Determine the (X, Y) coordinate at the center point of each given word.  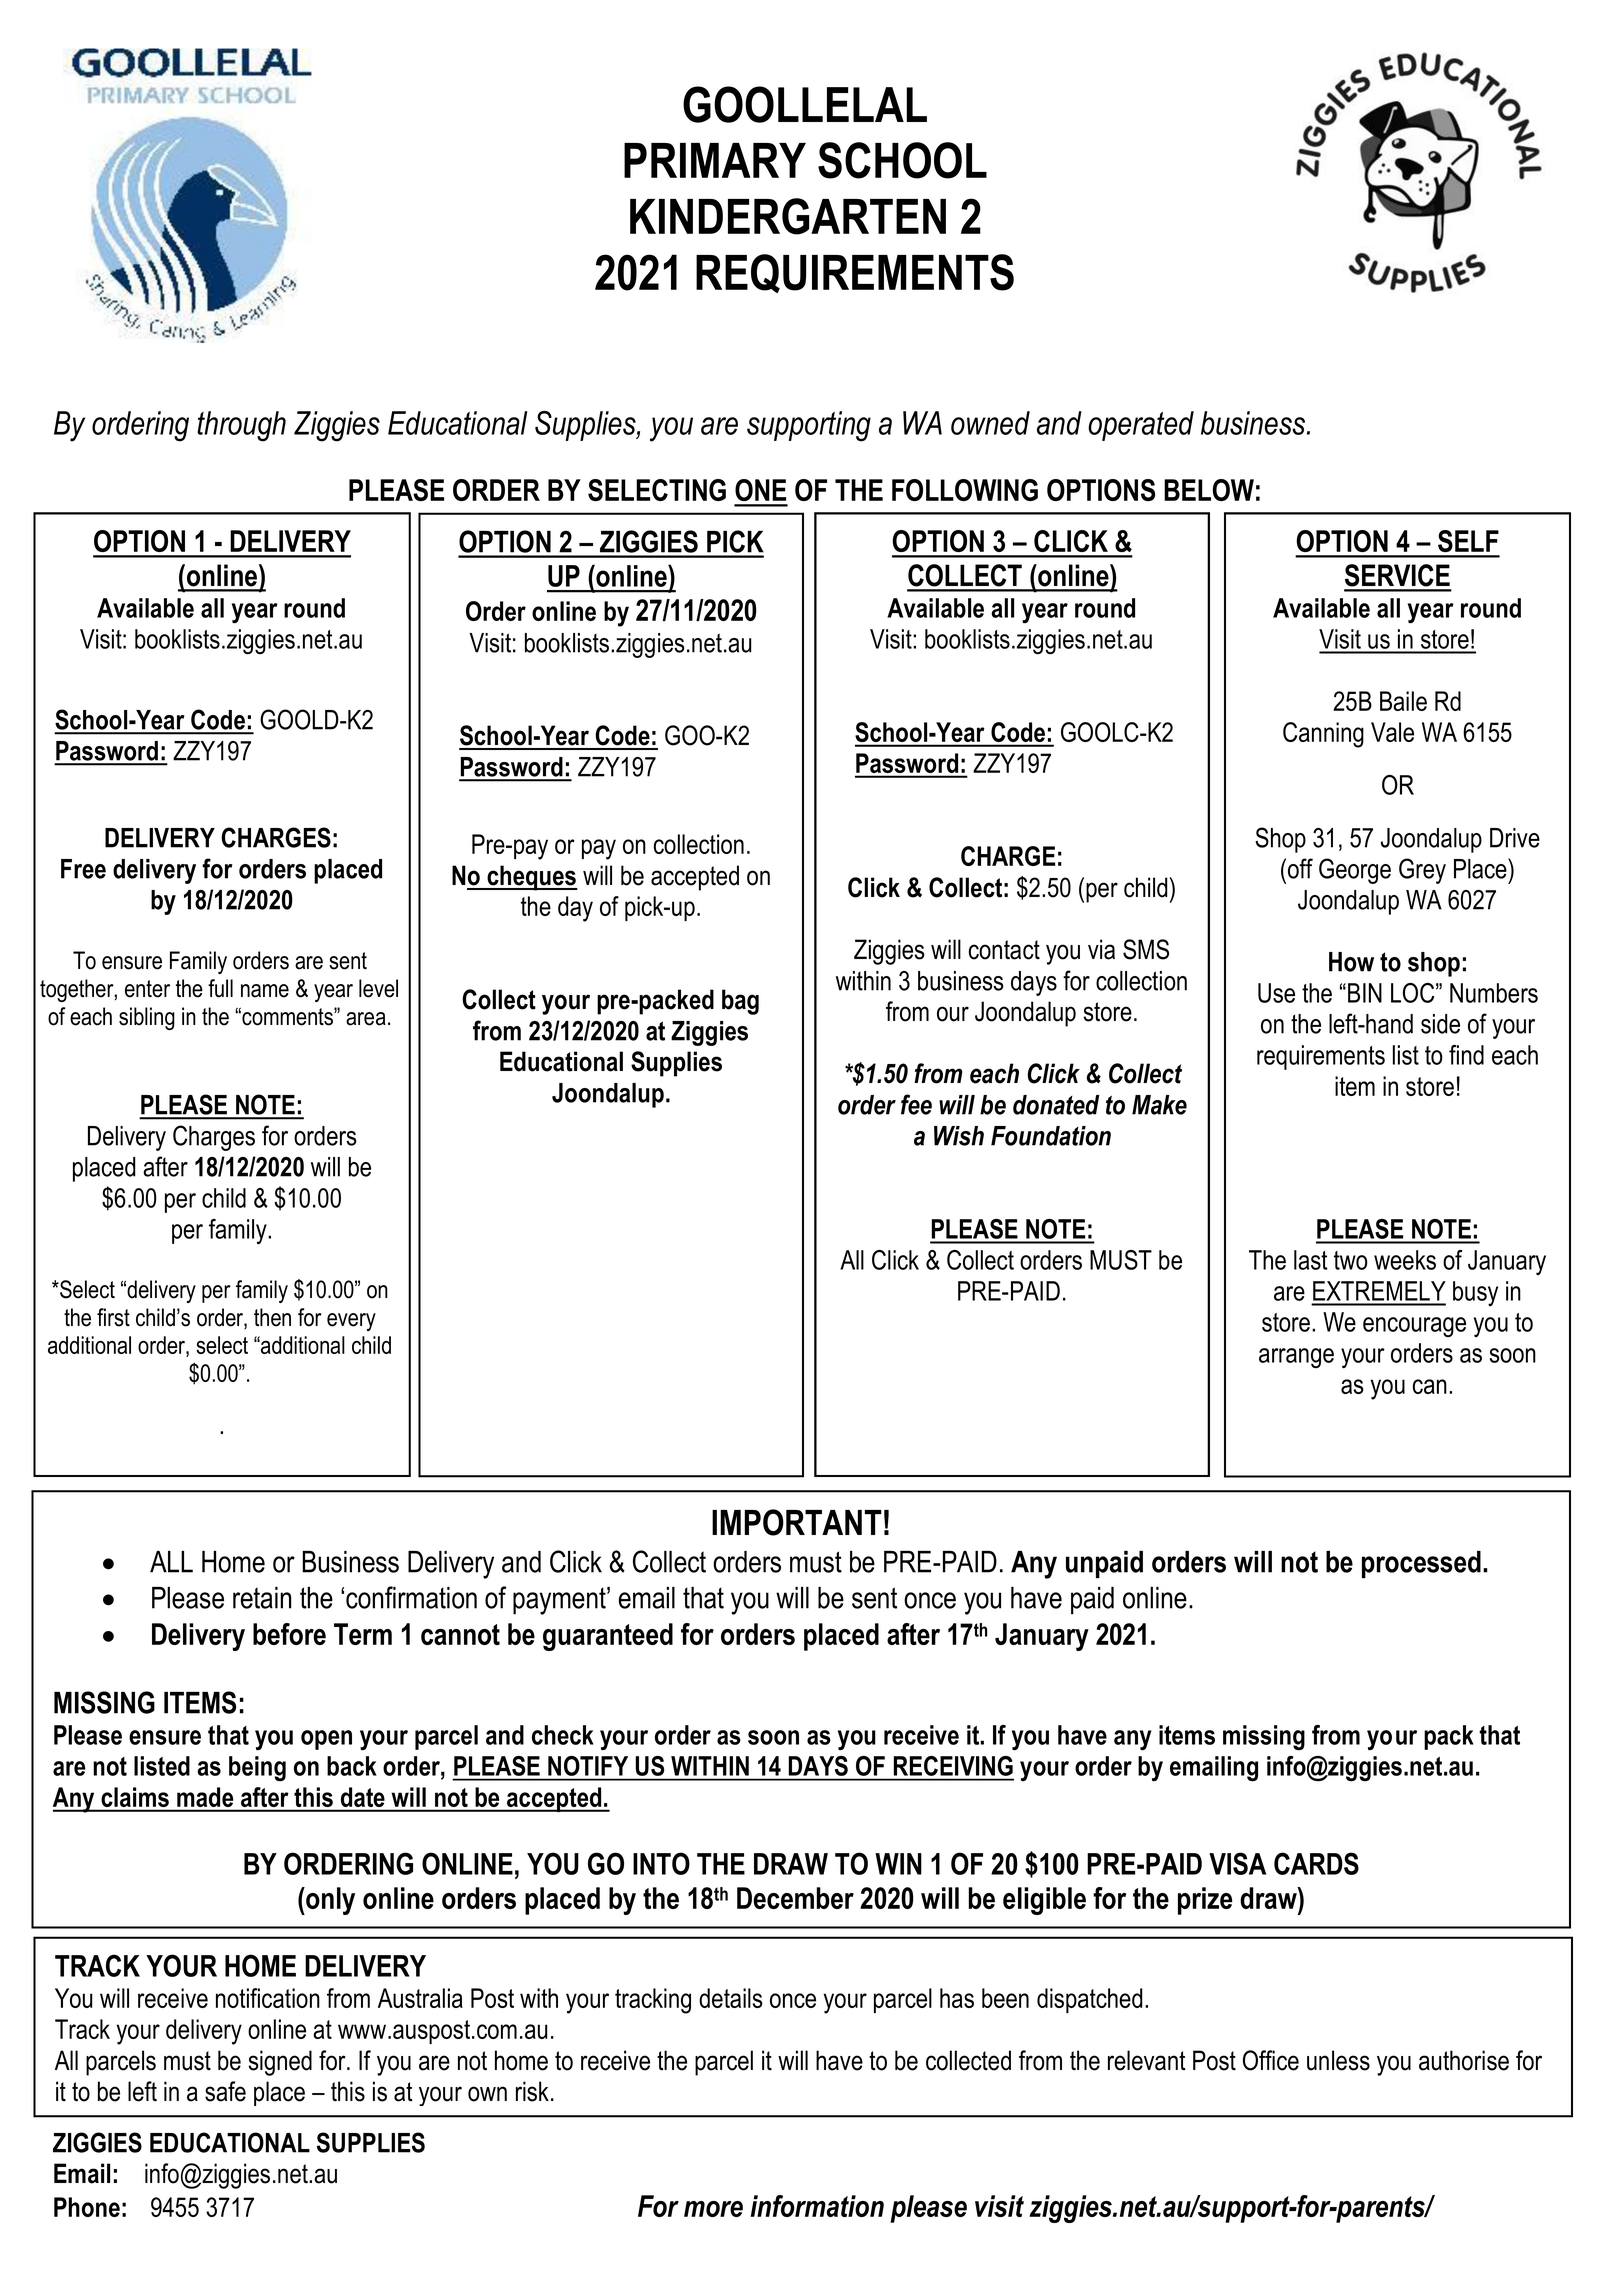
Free (83, 869)
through (241, 426)
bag (740, 1002)
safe (225, 2091)
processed (1421, 1564)
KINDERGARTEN (788, 216)
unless (1338, 2060)
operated (1141, 426)
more (713, 2209)
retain (262, 1598)
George (1355, 871)
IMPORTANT (797, 1522)
